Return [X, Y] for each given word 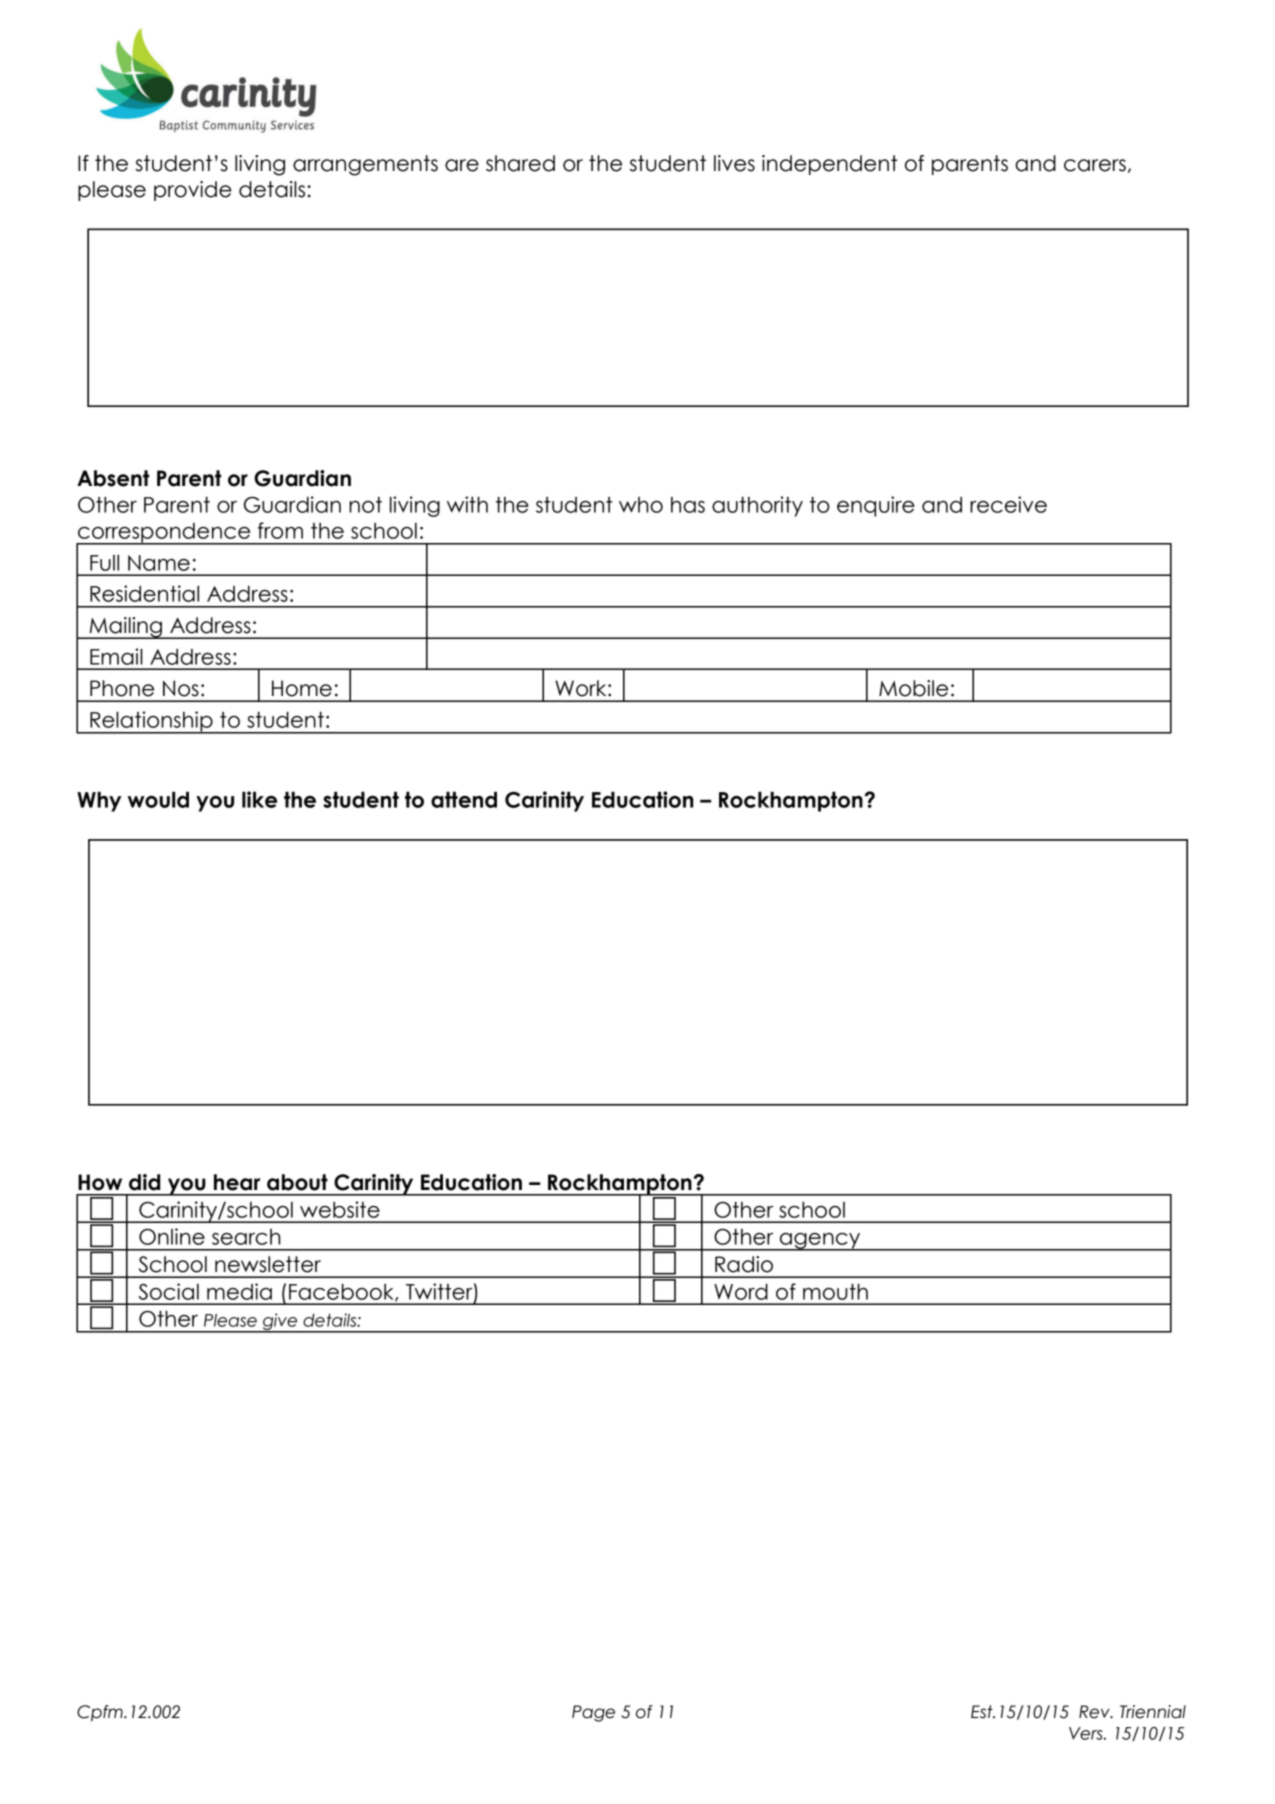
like [259, 799]
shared [520, 163]
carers [1095, 165]
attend [464, 800]
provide [193, 191]
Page [593, 1713]
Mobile [913, 688]
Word [741, 1292]
